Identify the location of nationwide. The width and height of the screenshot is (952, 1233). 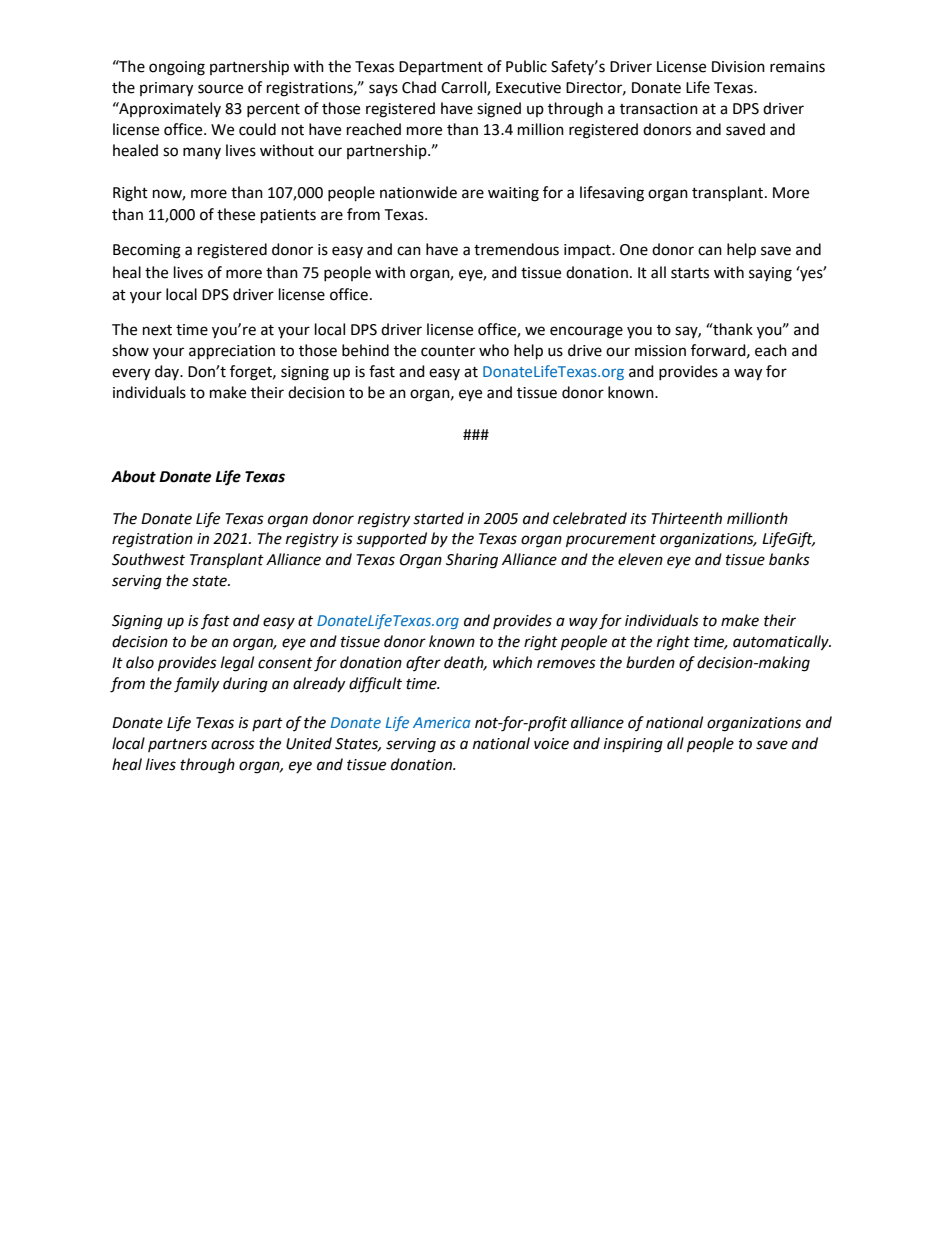
(418, 192).
